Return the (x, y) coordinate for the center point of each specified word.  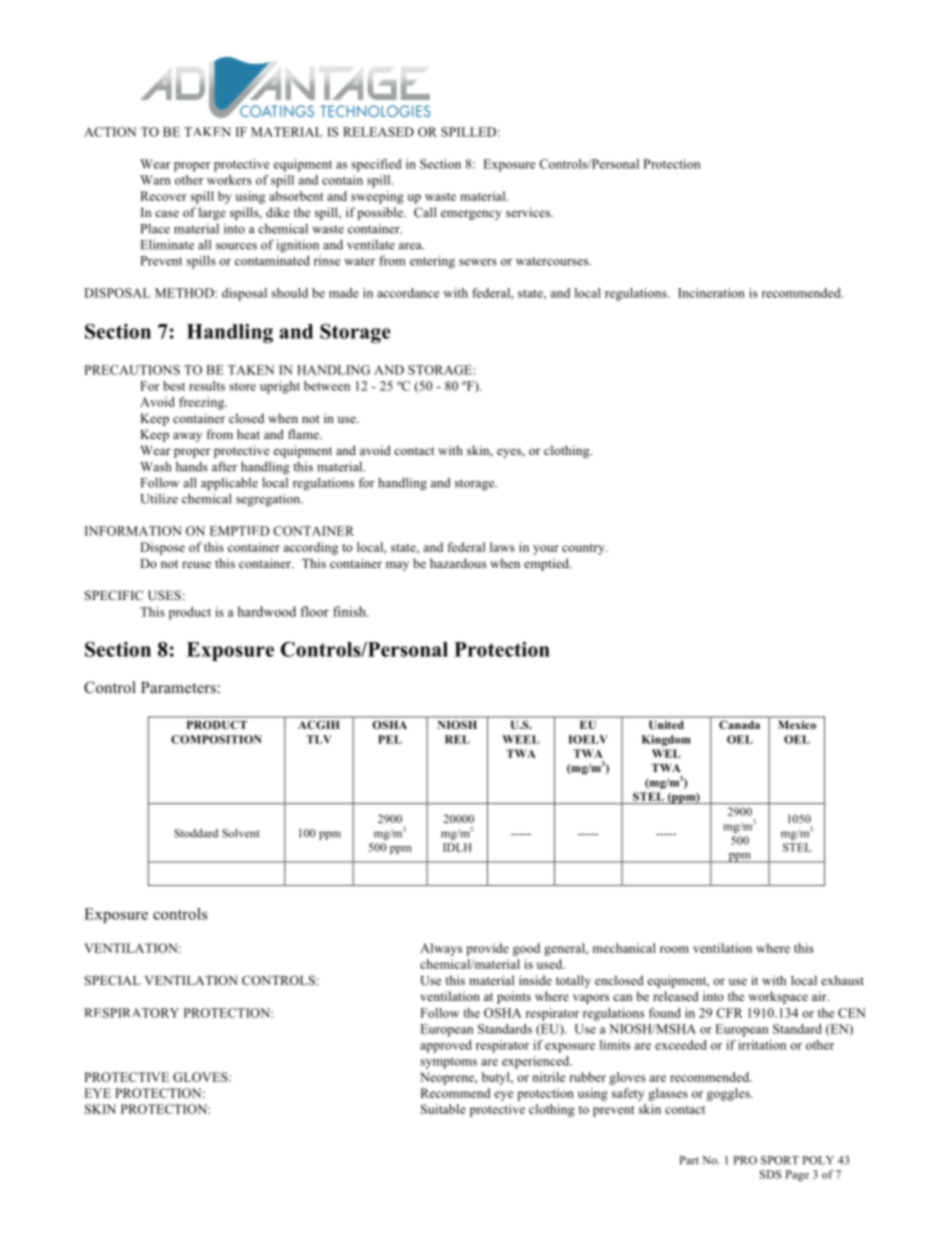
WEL (666, 753)
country (584, 549)
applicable (229, 484)
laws (502, 547)
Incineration (711, 293)
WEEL (520, 739)
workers (229, 180)
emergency (471, 215)
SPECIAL (112, 980)
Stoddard (196, 833)
